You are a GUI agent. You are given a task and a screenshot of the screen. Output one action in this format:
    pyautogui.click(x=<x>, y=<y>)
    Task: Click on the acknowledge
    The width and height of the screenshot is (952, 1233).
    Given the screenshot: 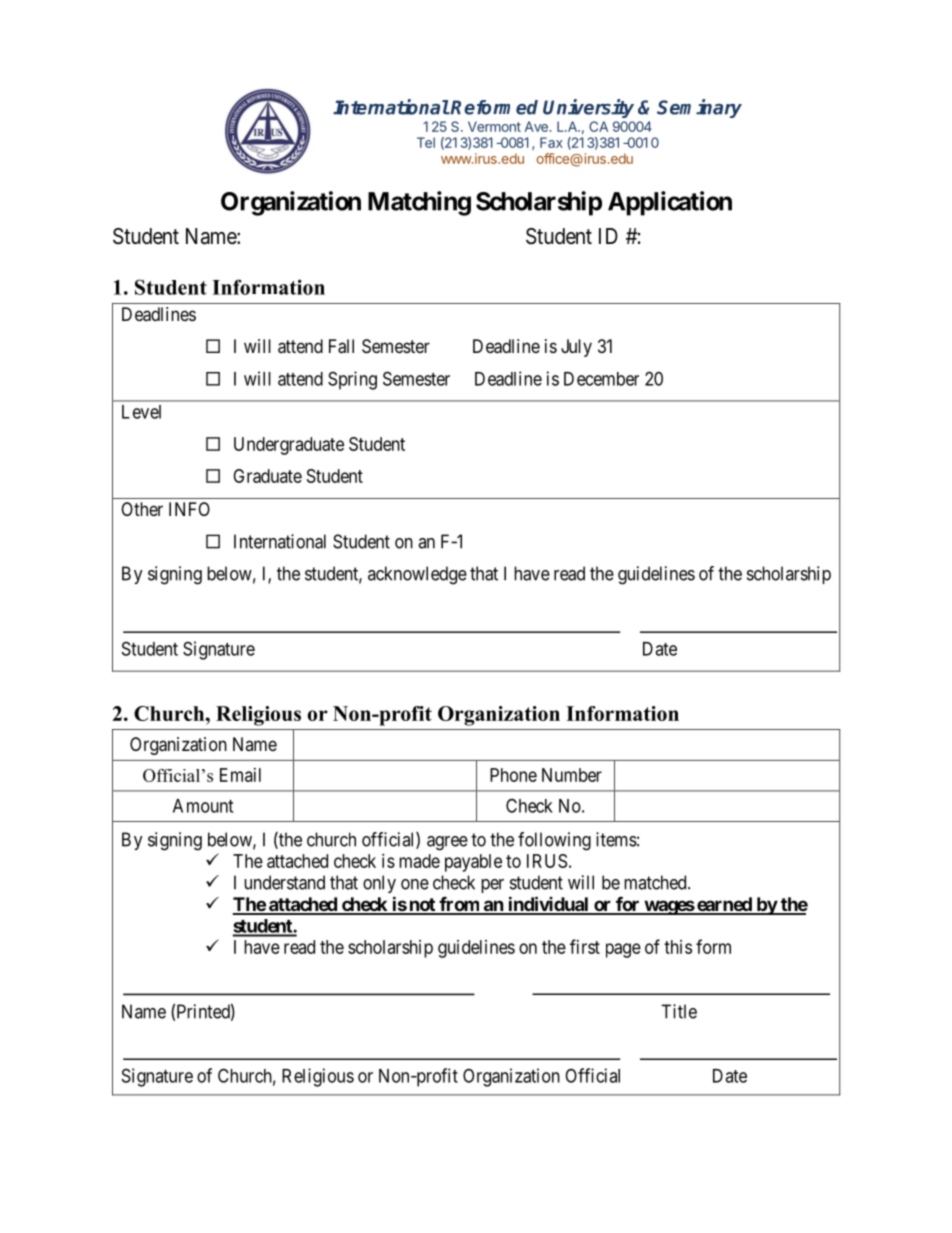 What is the action you would take?
    pyautogui.click(x=417, y=575)
